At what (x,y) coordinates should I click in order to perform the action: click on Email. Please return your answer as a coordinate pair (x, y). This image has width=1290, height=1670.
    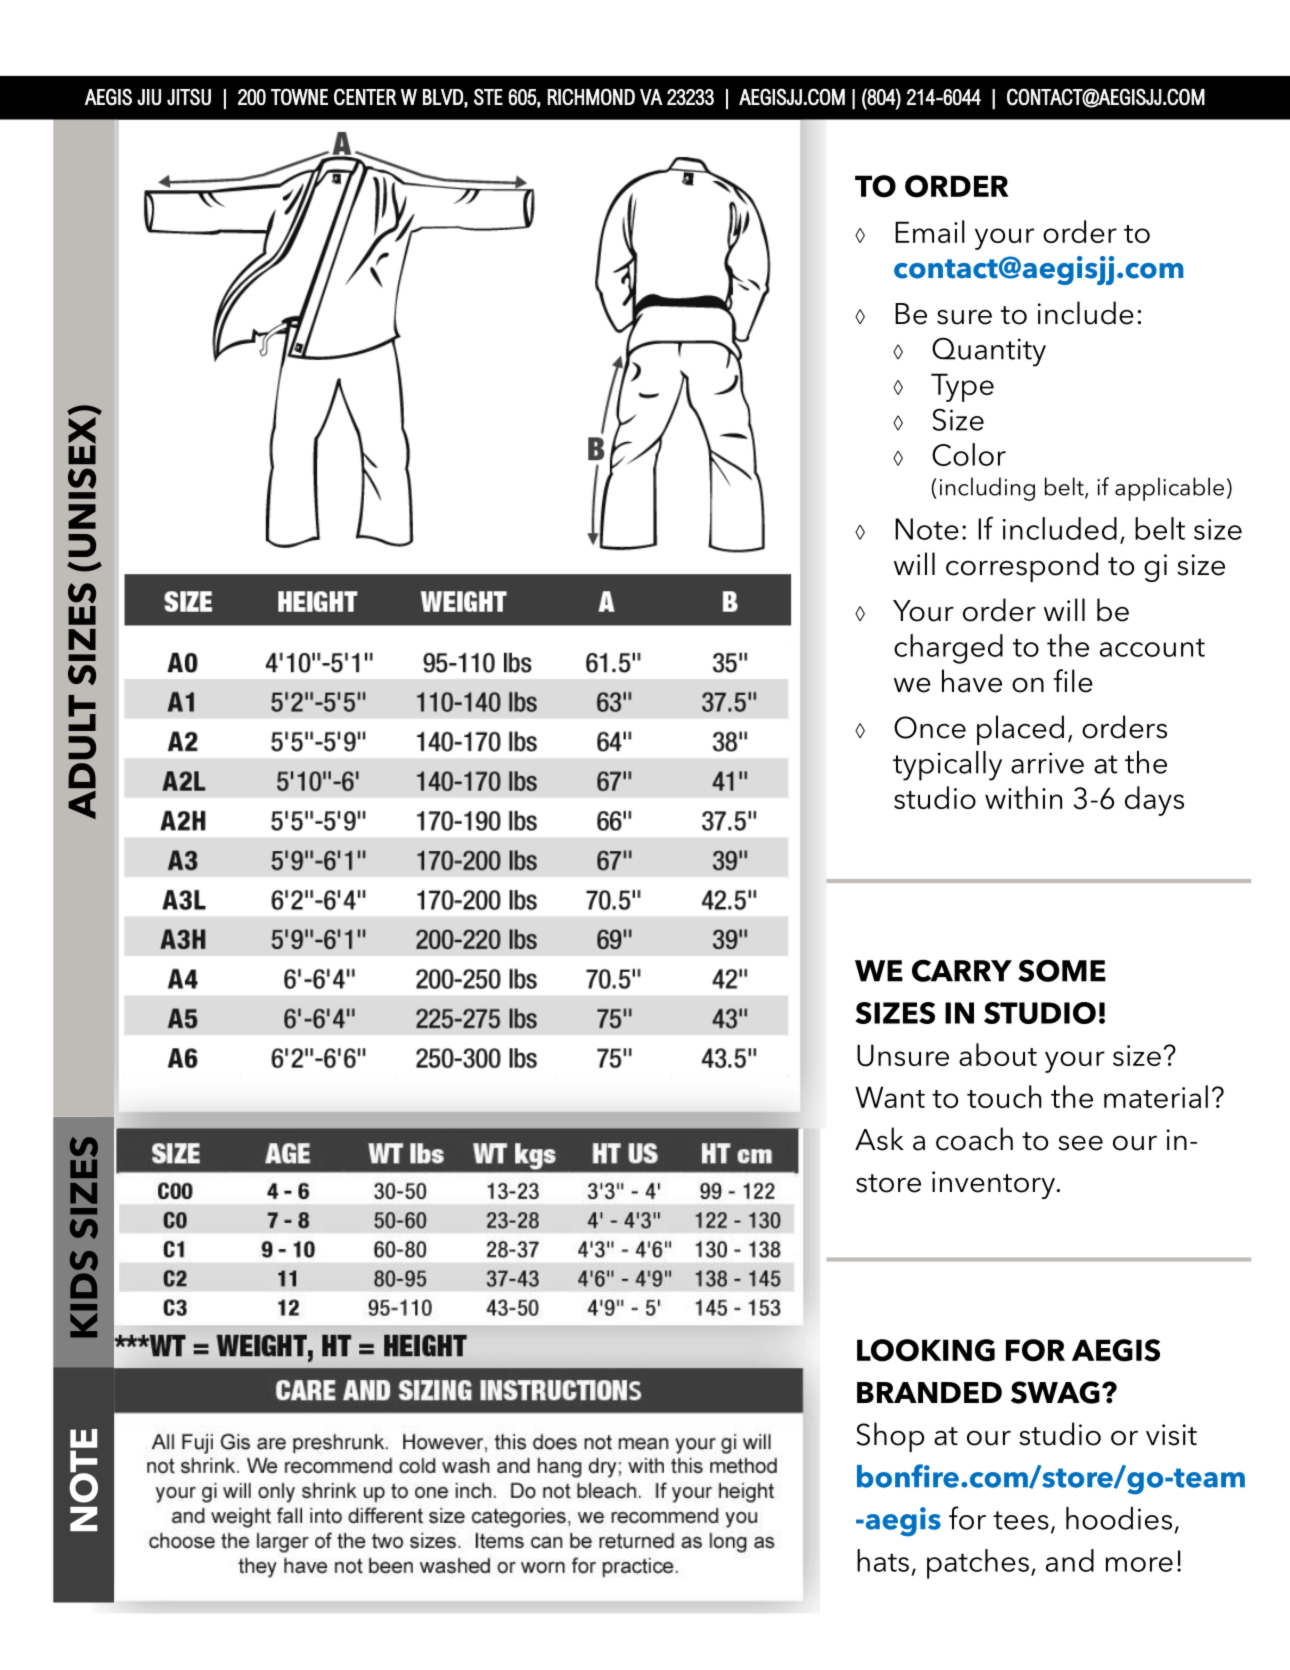
    Looking at the image, I should click on (930, 231).
